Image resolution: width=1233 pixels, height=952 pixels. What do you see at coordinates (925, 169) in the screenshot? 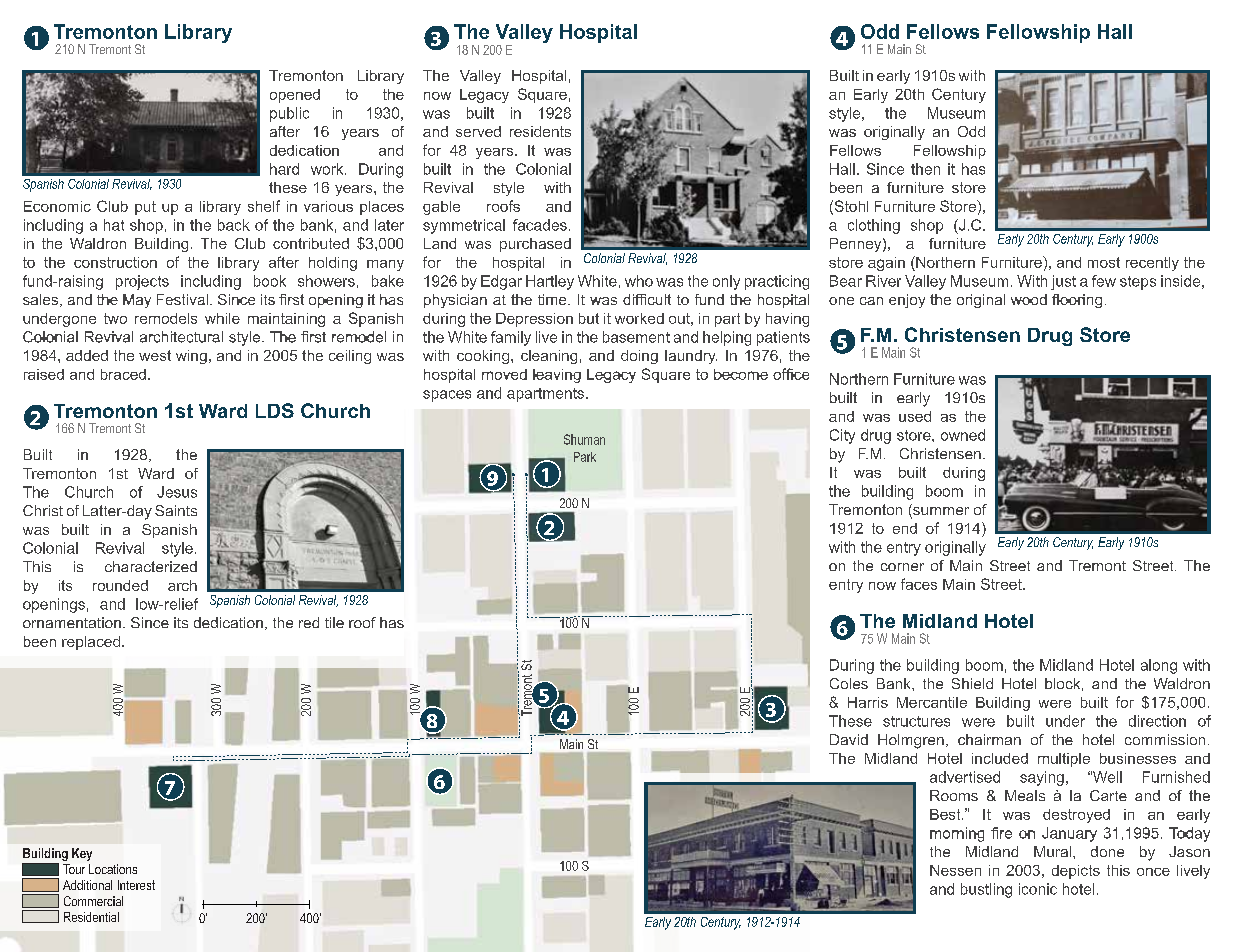
I see `then` at bounding box center [925, 169].
